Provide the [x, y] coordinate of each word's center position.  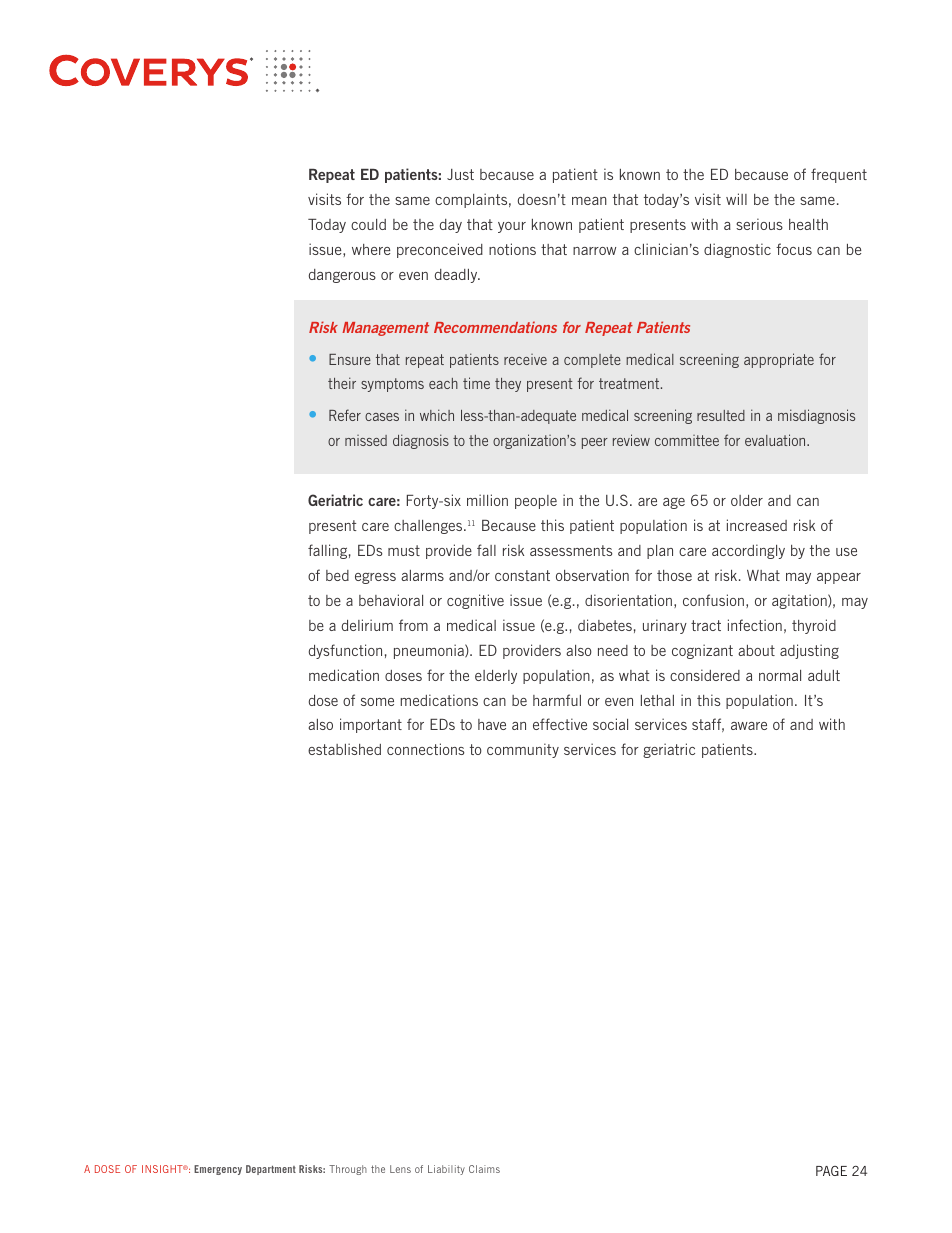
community [523, 750]
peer [595, 443]
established [344, 749]
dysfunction [345, 651]
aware [749, 726]
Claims [484, 1169]
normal [780, 675]
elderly [496, 677]
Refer [345, 415]
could [368, 224]
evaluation [776, 440]
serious [759, 224]
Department [271, 1170]
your [512, 227]
